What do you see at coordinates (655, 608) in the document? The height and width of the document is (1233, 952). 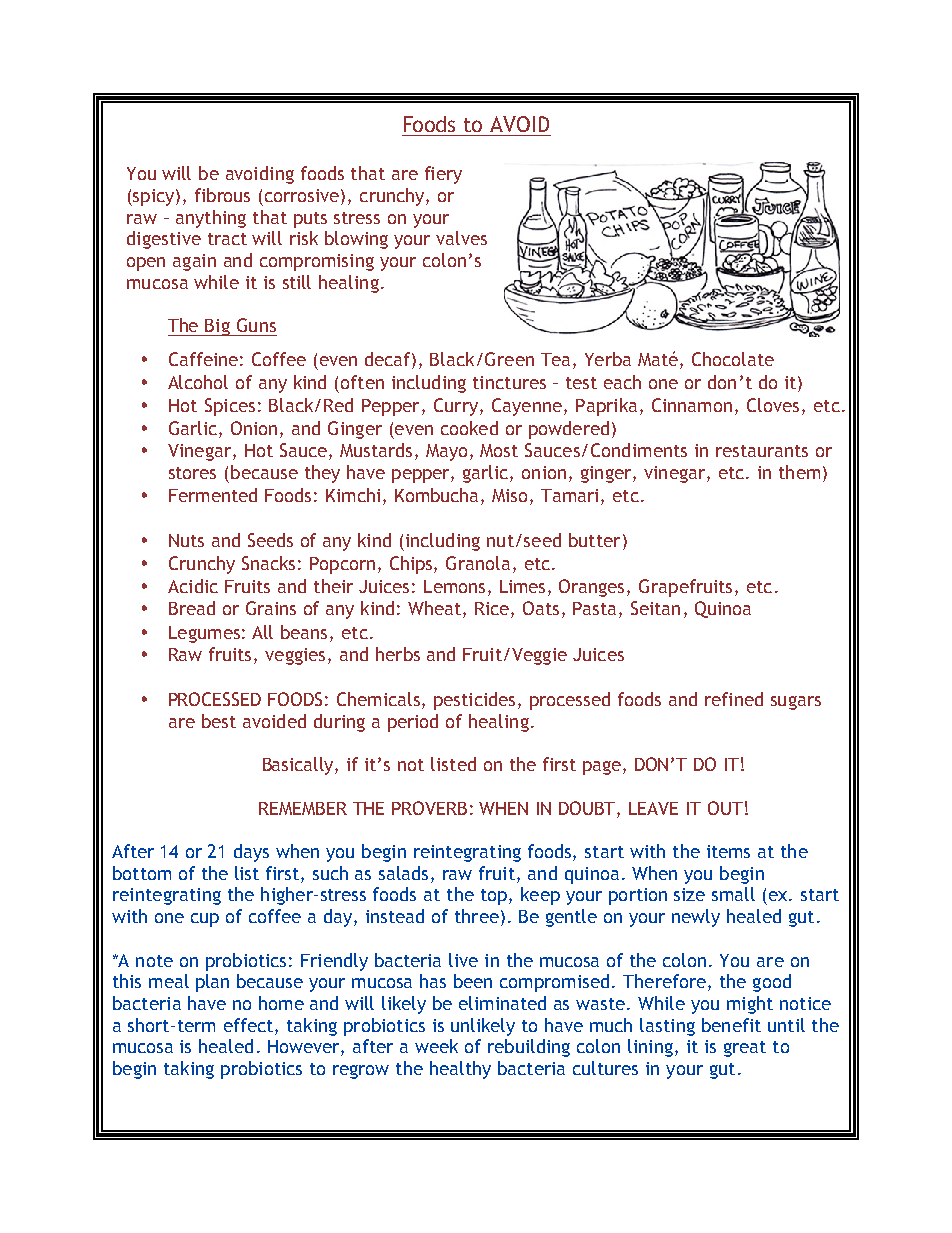 I see `Seitan` at bounding box center [655, 608].
